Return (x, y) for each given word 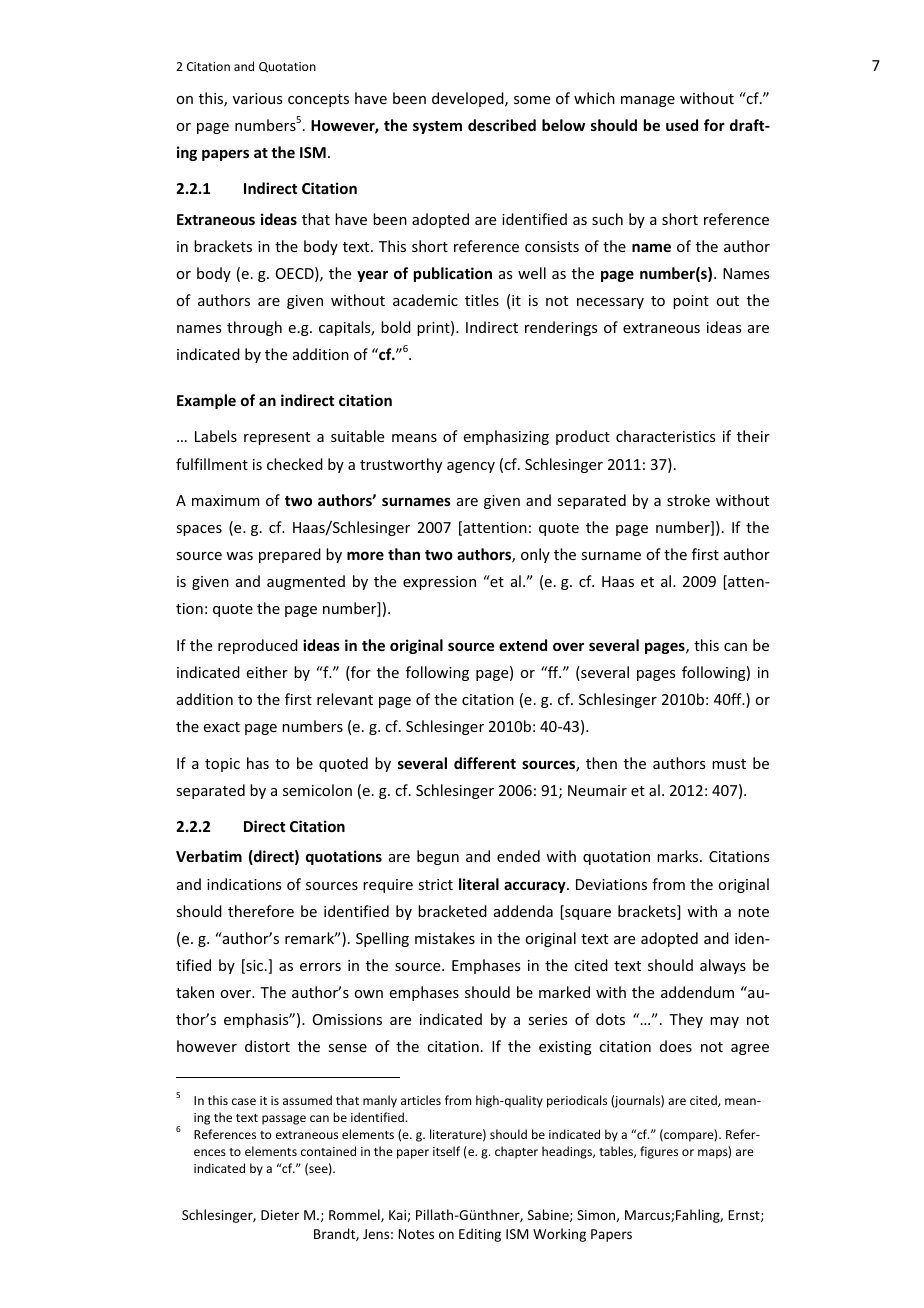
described (502, 125)
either (267, 672)
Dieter (280, 1215)
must (729, 764)
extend (523, 645)
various (257, 98)
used (682, 125)
